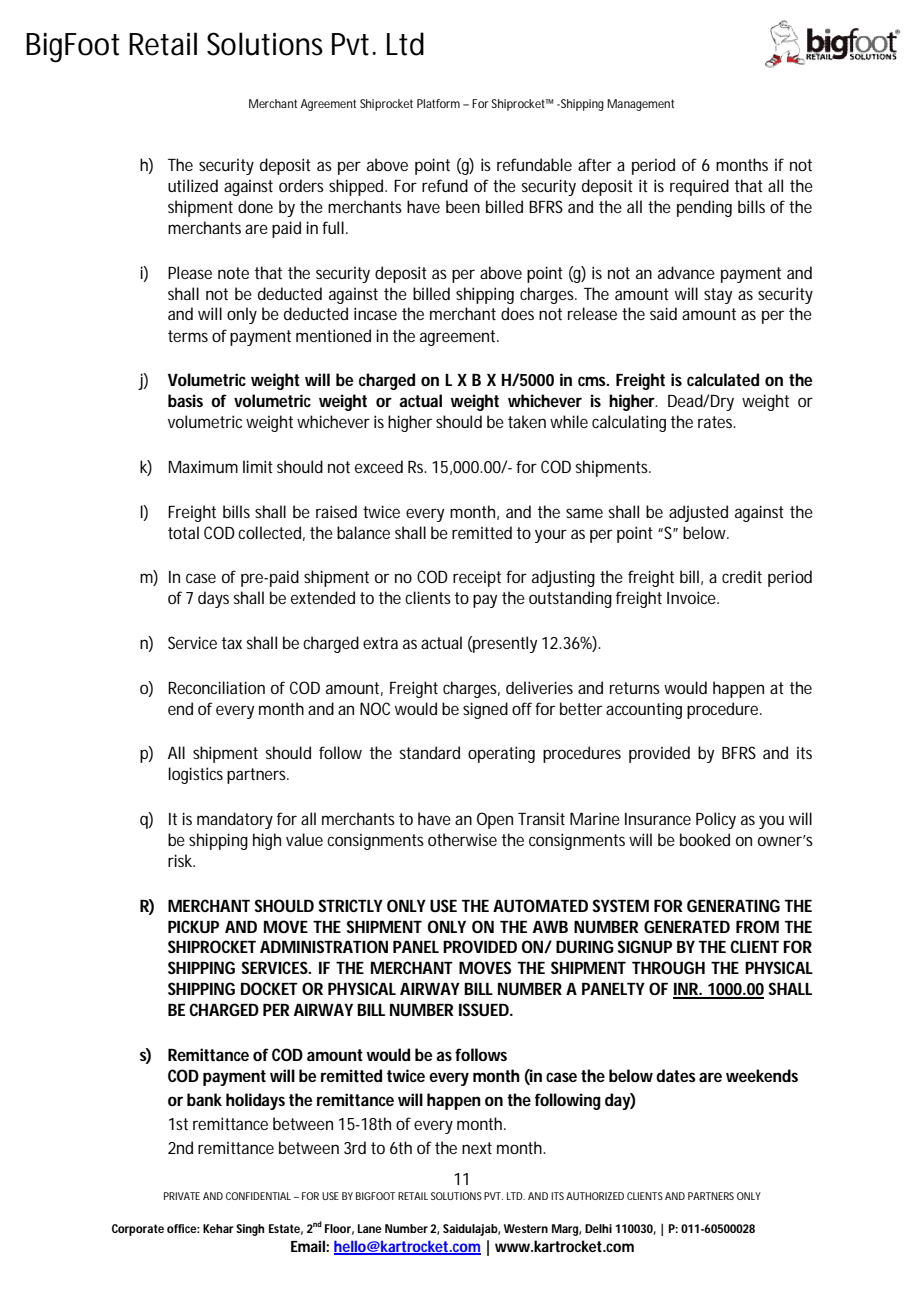 The width and height of the screenshot is (924, 1308). What do you see at coordinates (477, 1148) in the screenshot?
I see `next` at bounding box center [477, 1148].
